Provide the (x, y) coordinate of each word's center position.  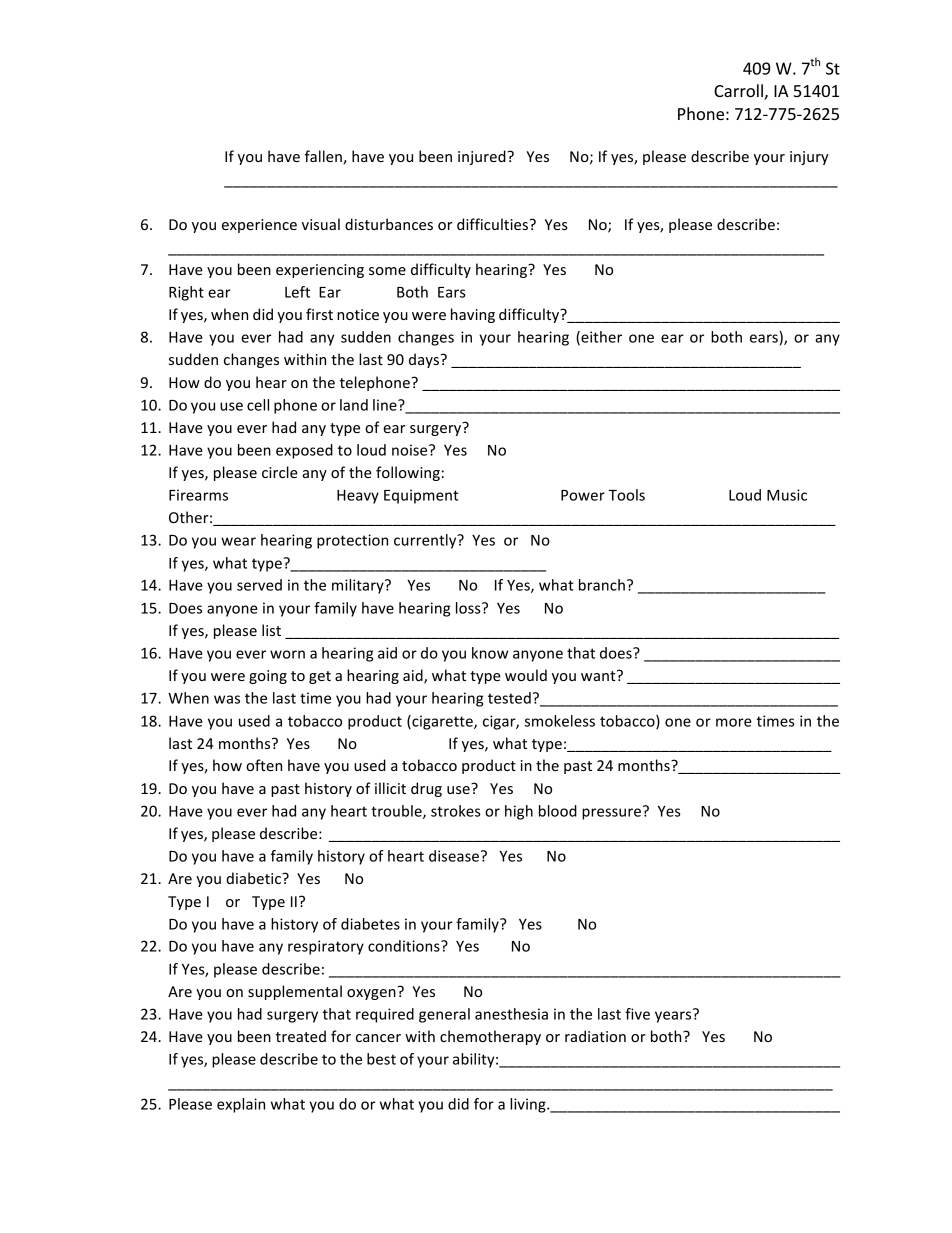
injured (482, 157)
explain (241, 1105)
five (637, 1014)
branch (602, 585)
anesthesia (511, 1014)
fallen (324, 157)
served (259, 585)
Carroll (739, 92)
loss (469, 608)
